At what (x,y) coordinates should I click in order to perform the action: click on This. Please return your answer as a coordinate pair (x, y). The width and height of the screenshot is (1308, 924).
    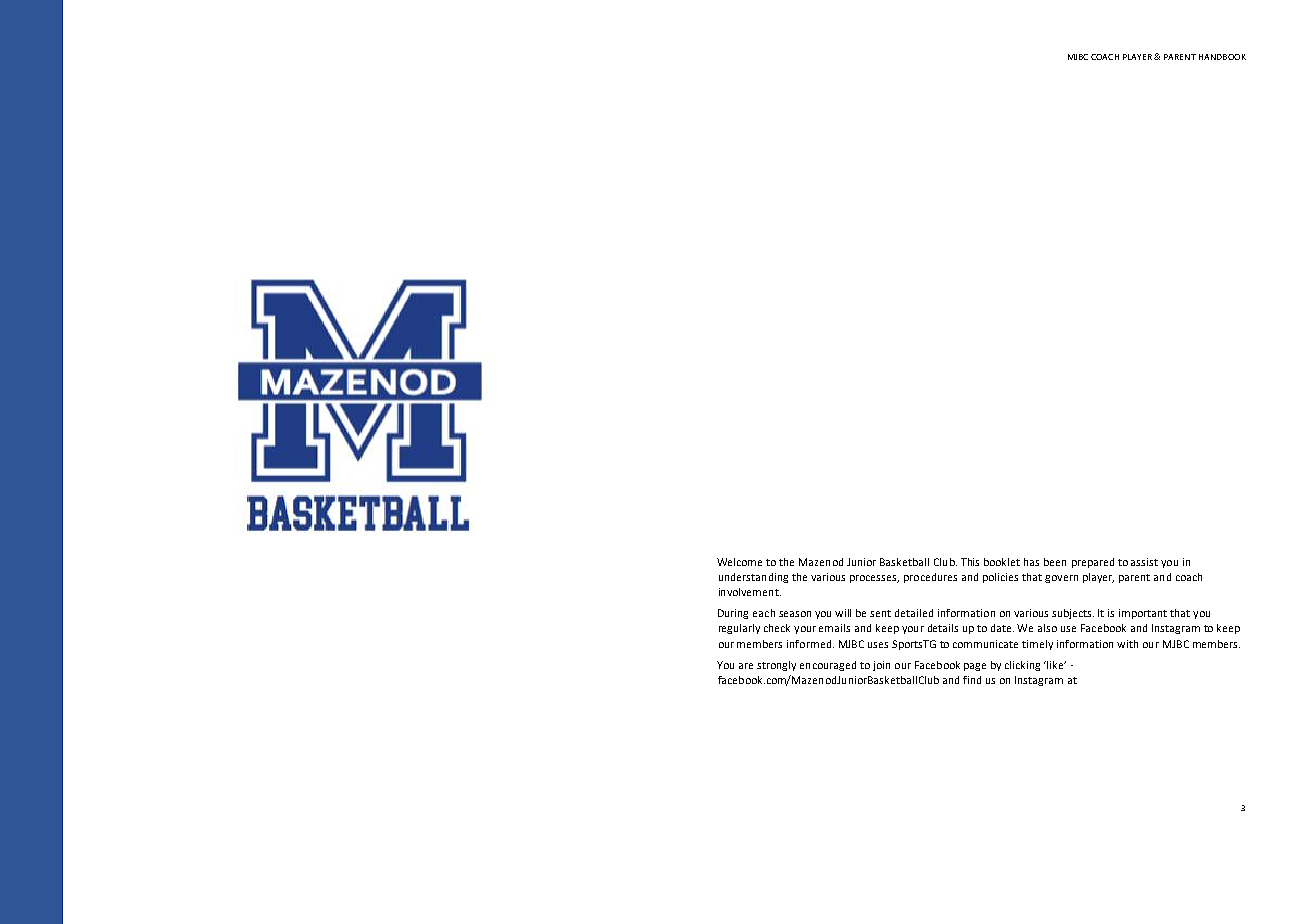
    Looking at the image, I should click on (970, 562).
